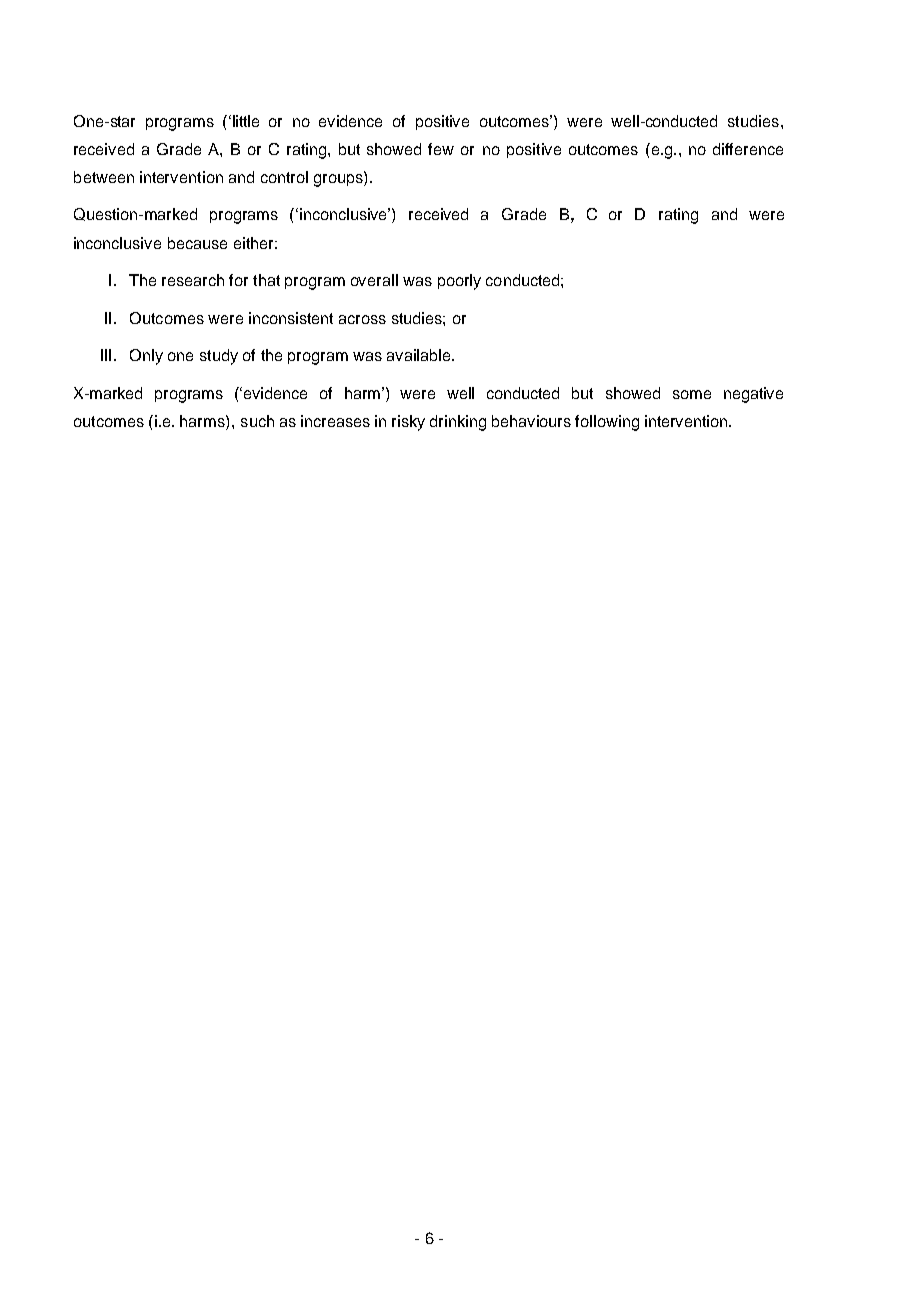  Describe the element at coordinates (197, 243) in the screenshot. I see `because` at that location.
